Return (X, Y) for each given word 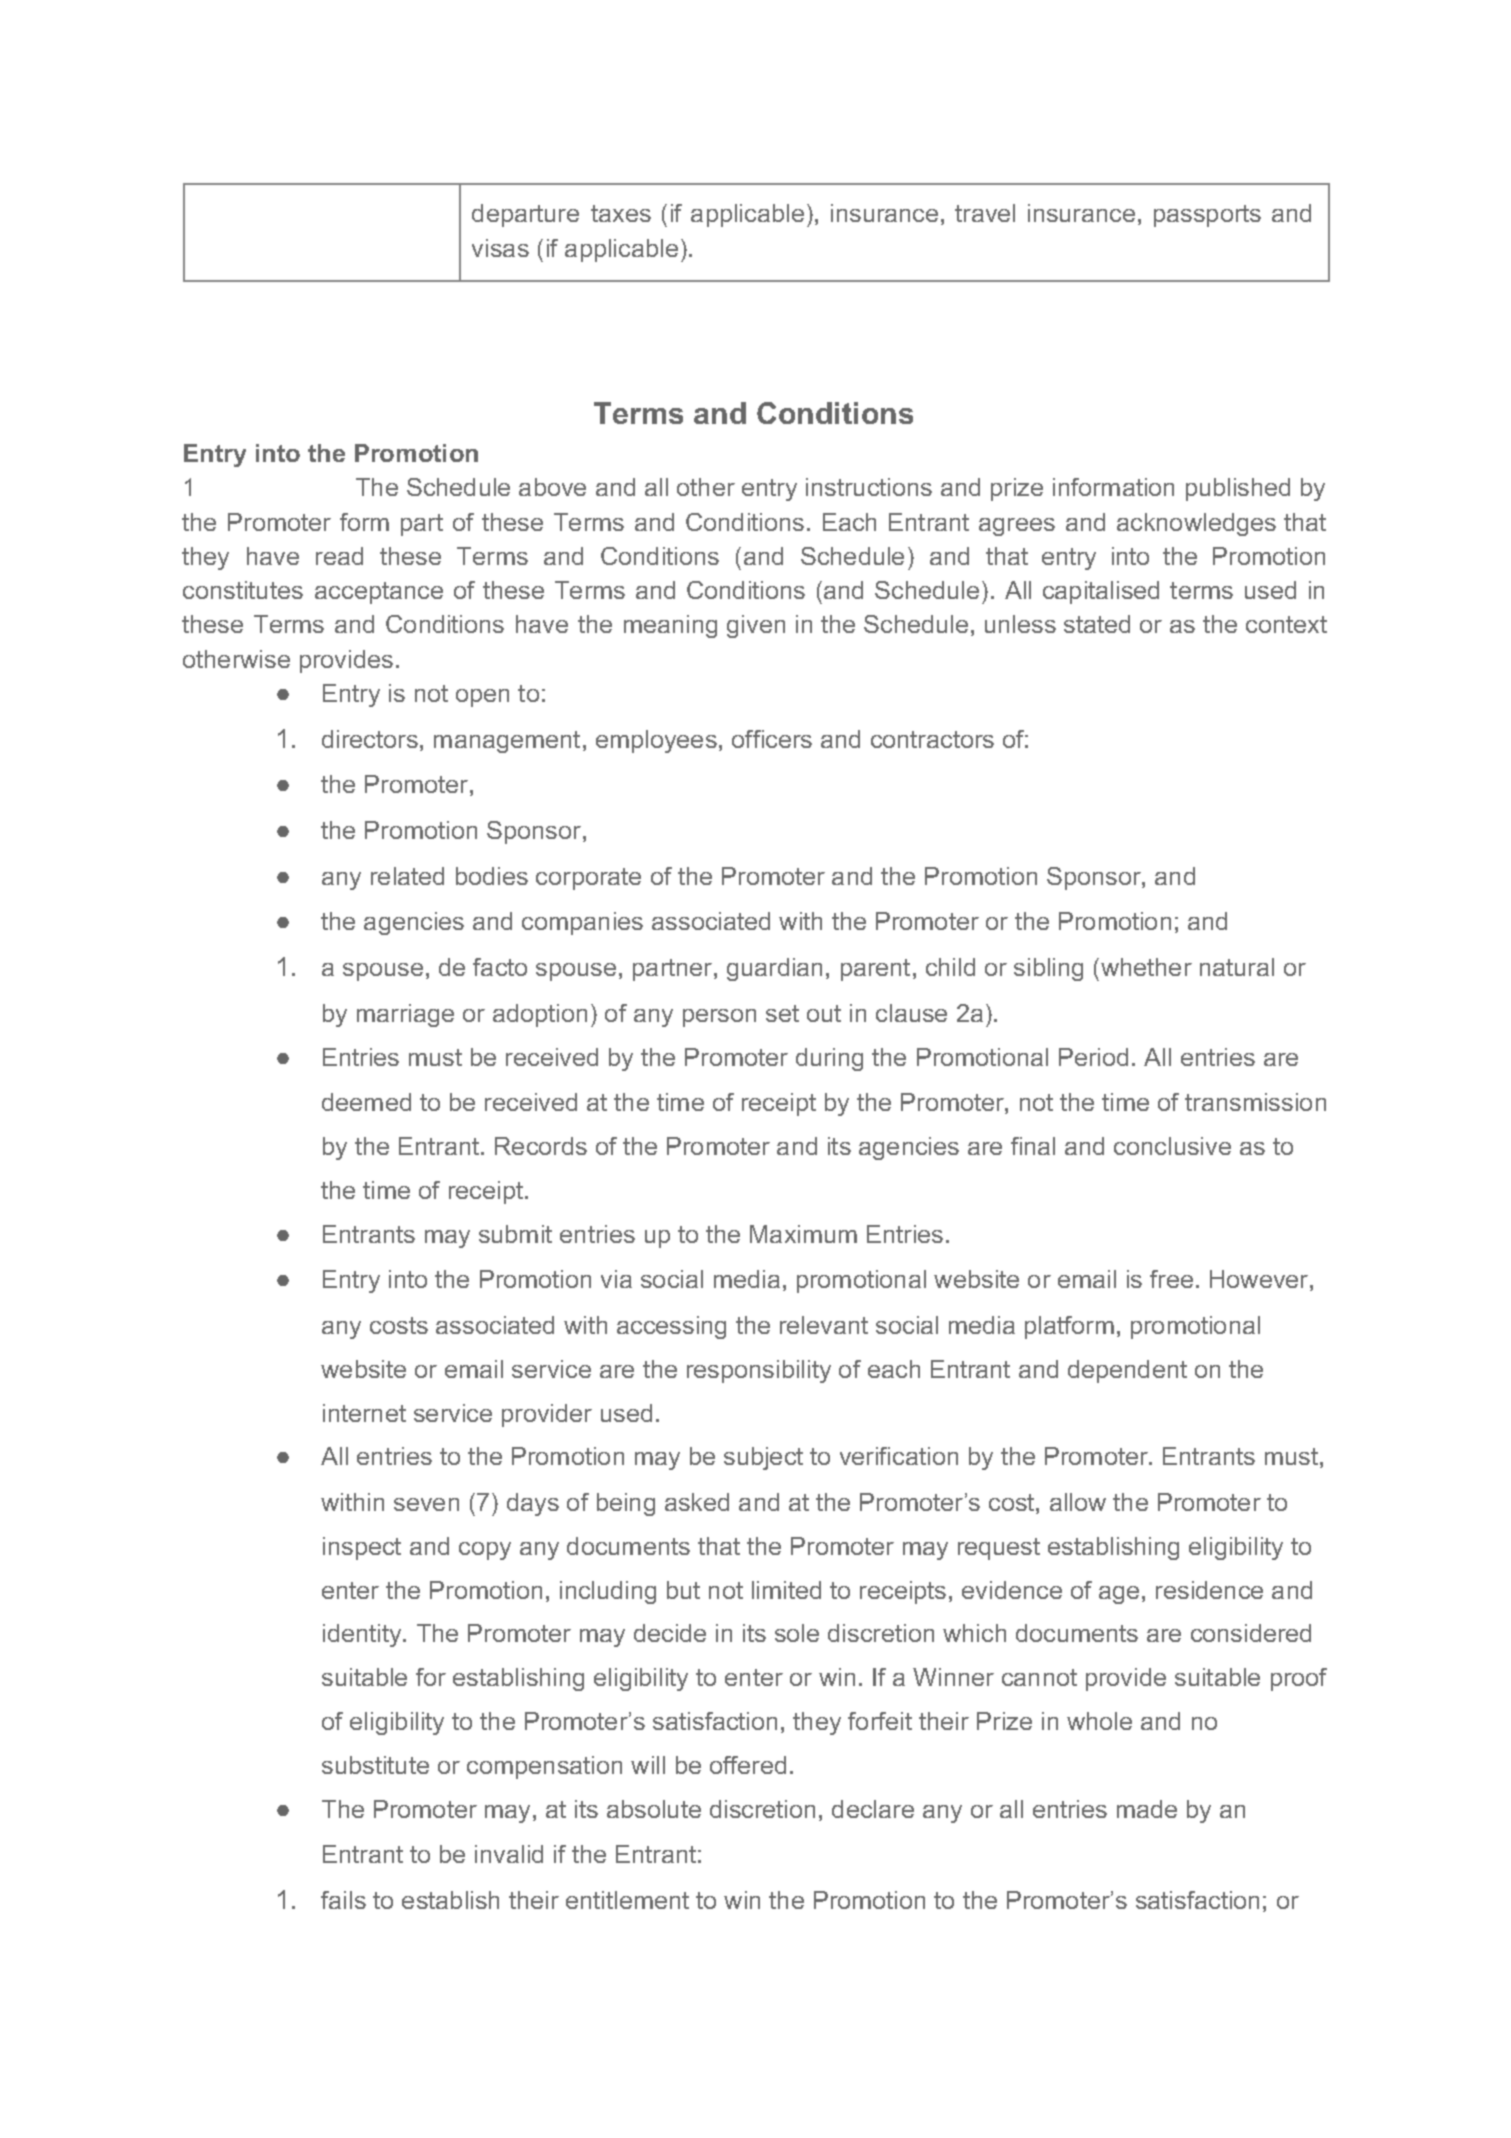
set (782, 1013)
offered (748, 1765)
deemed (366, 1102)
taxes (621, 213)
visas (500, 248)
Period (1093, 1057)
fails (343, 1900)
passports (1207, 216)
